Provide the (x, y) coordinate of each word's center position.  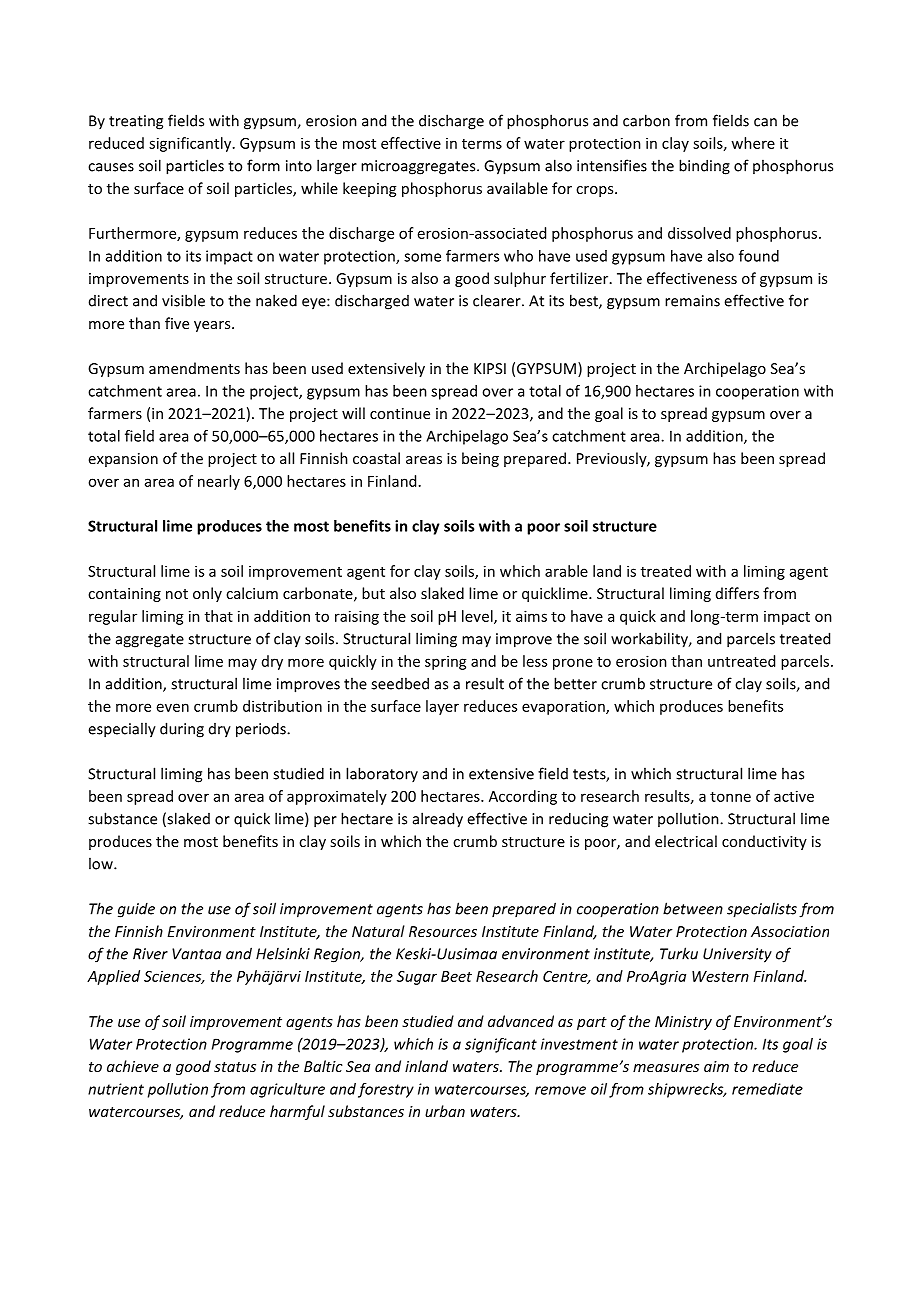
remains (692, 301)
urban (445, 1111)
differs (737, 593)
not (177, 594)
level (478, 617)
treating (136, 122)
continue (400, 413)
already (438, 820)
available (517, 188)
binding (704, 167)
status (235, 1067)
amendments (194, 368)
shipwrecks (687, 1090)
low (102, 863)
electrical (686, 841)
